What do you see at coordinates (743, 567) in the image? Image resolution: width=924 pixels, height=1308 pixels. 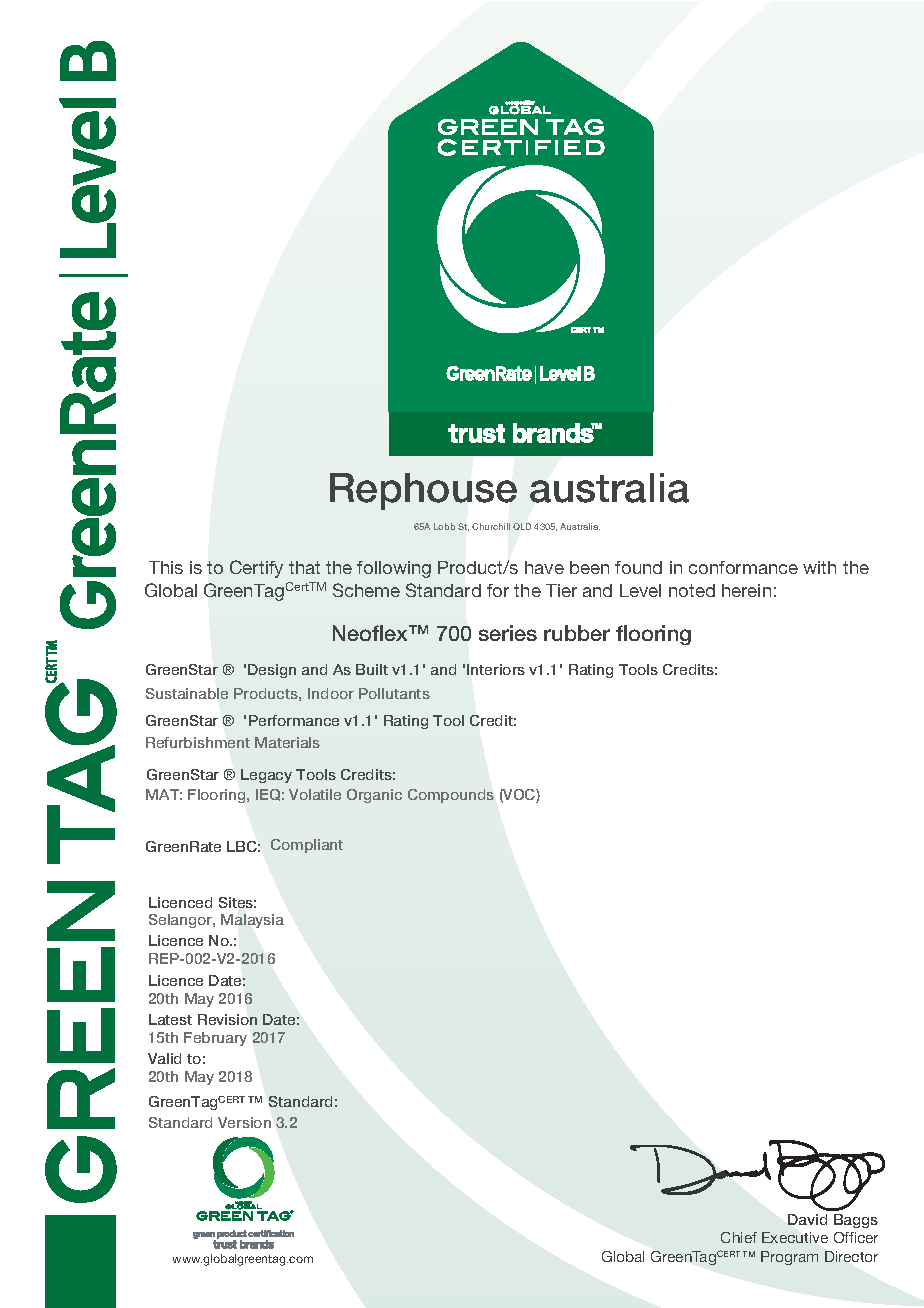 I see `conformance` at bounding box center [743, 567].
